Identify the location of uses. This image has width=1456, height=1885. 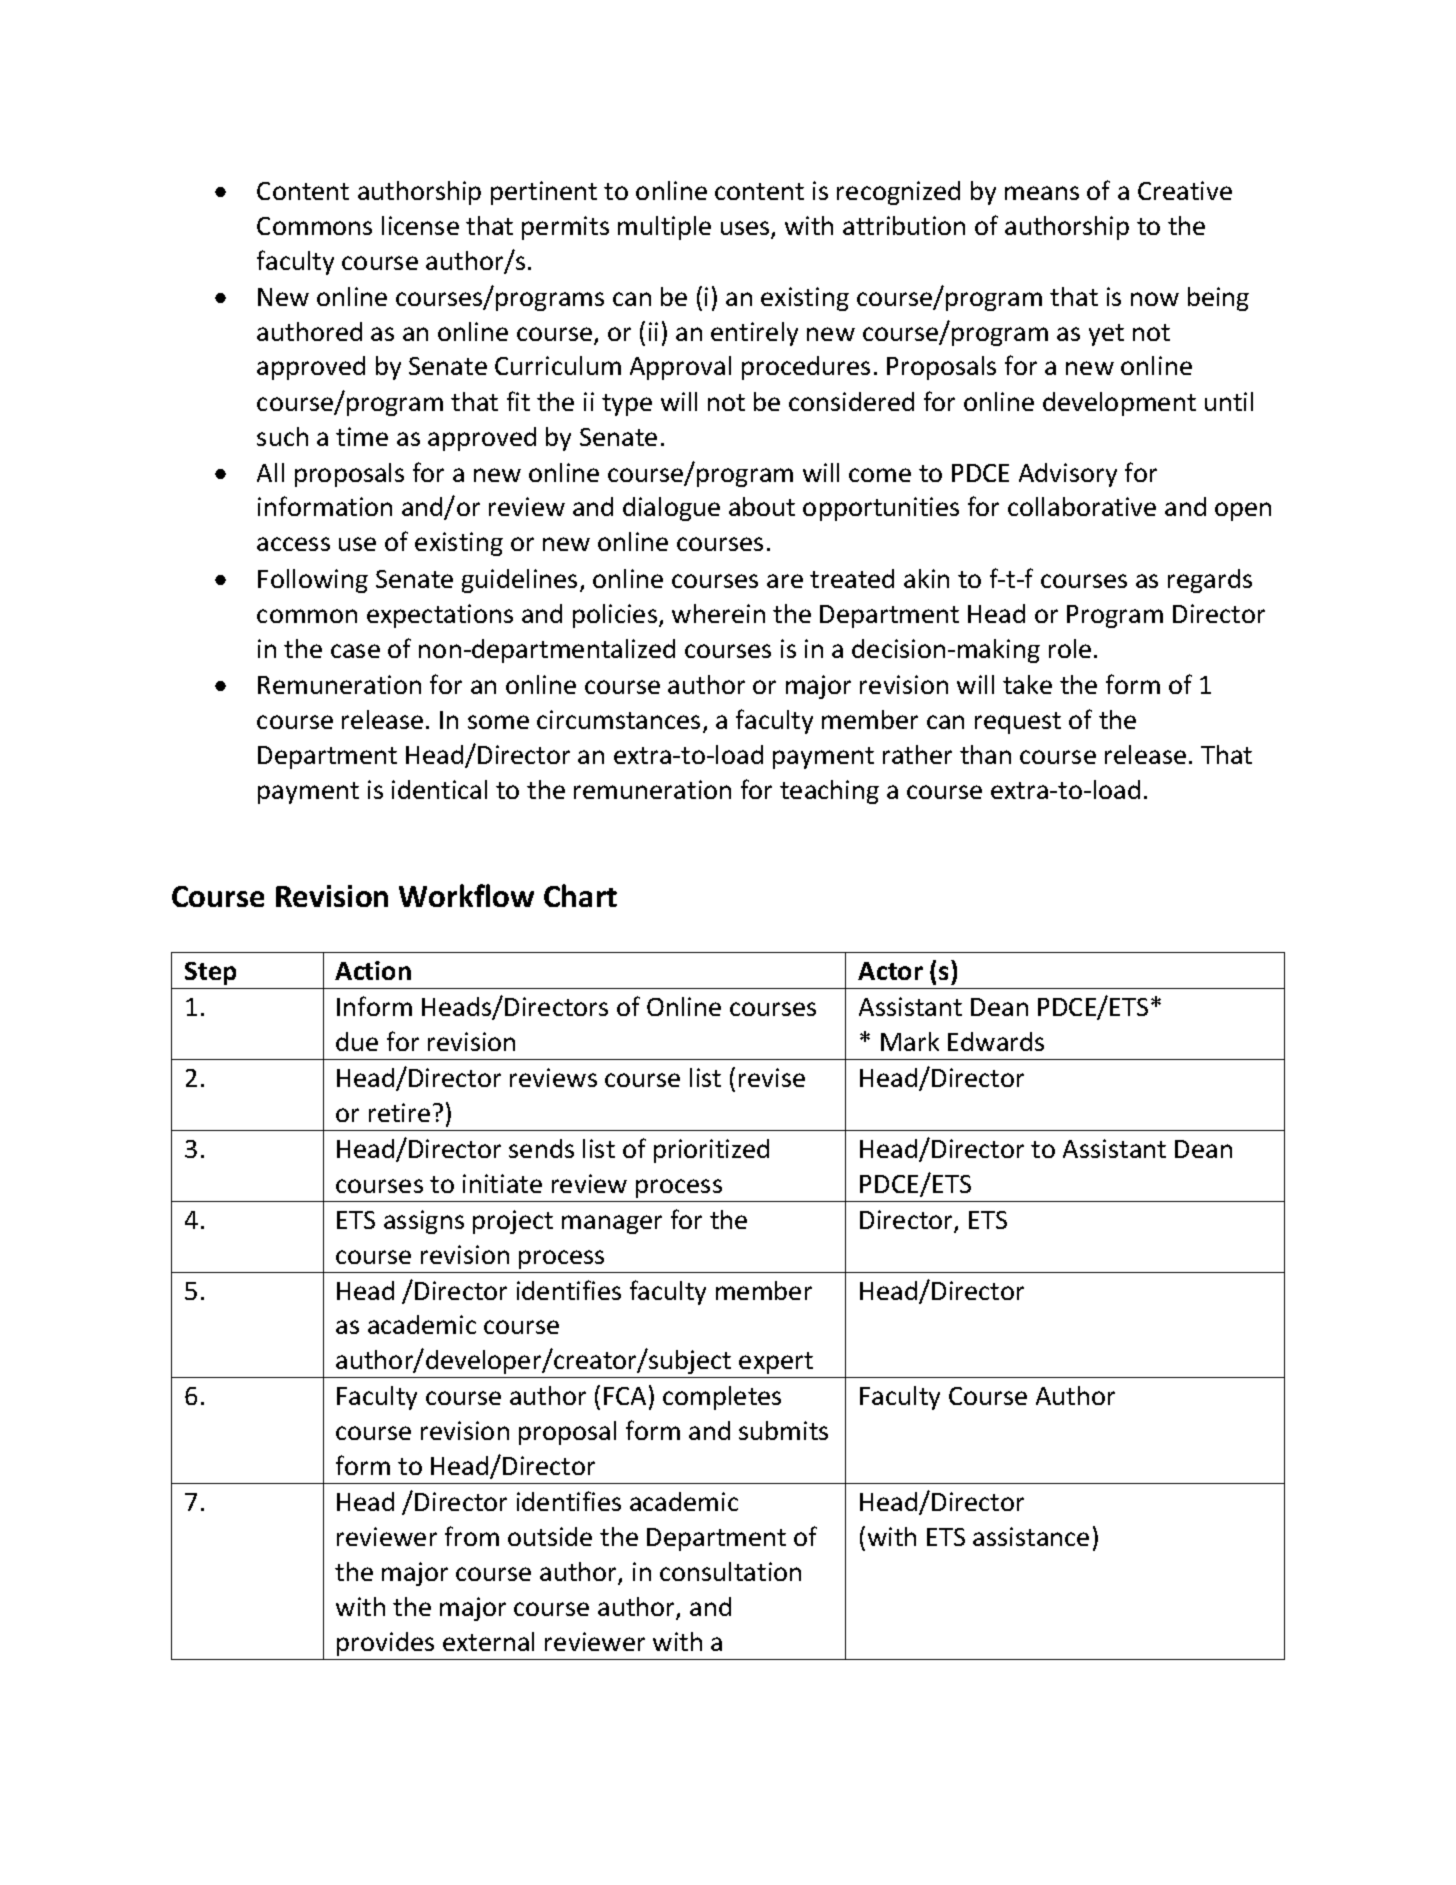
(746, 229).
